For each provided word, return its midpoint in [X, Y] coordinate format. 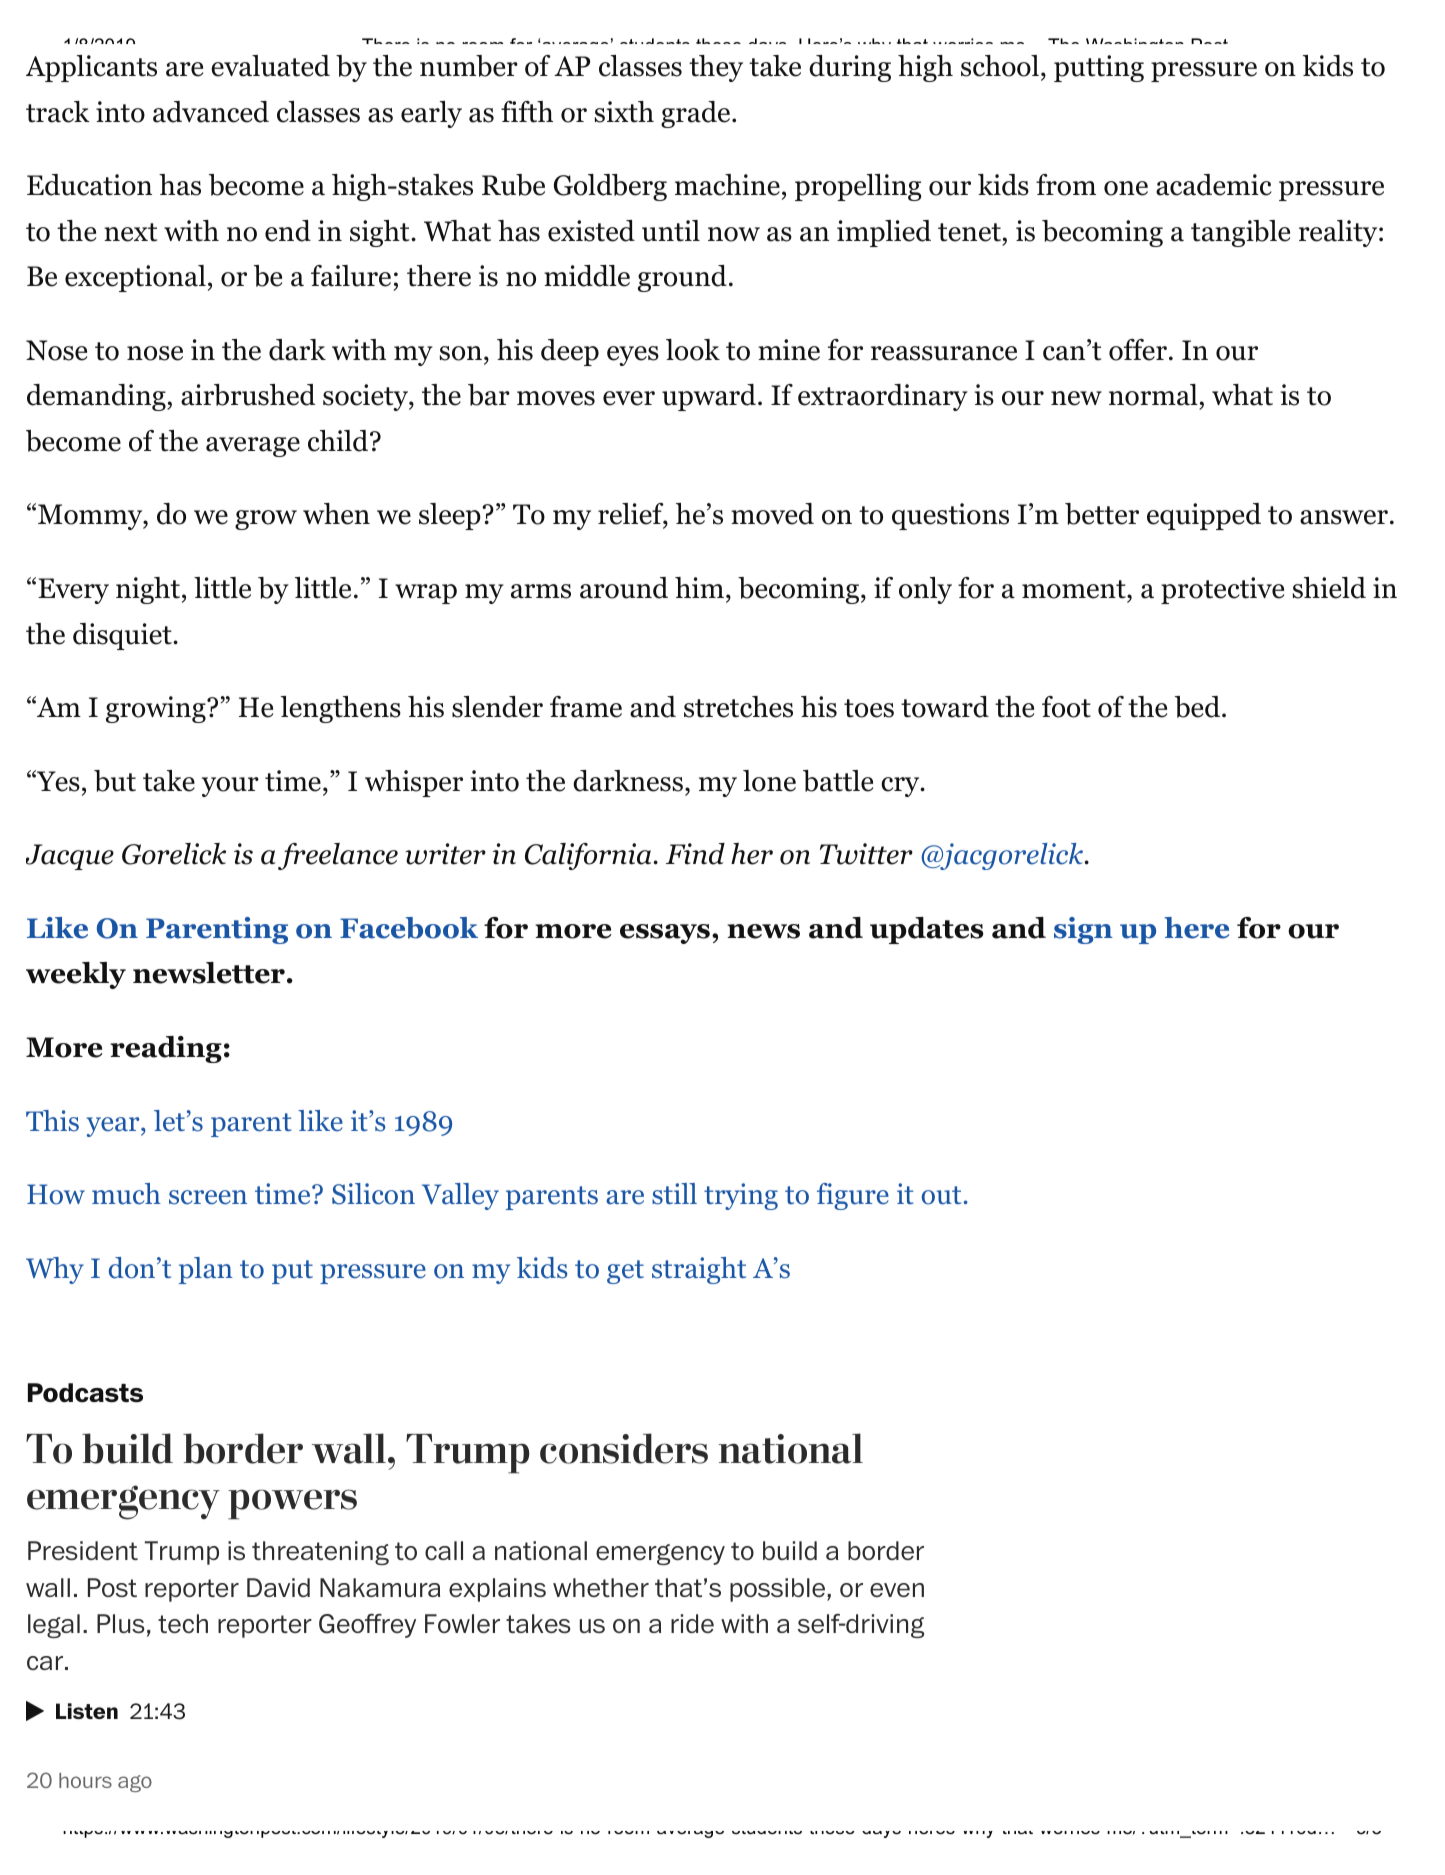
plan [206, 1270]
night [148, 590]
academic [1214, 185]
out [941, 1195]
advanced [211, 112]
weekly [76, 975]
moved [772, 514]
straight [699, 1270]
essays [665, 934]
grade [695, 114]
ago [135, 1783]
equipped [1204, 516]
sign [1083, 930]
